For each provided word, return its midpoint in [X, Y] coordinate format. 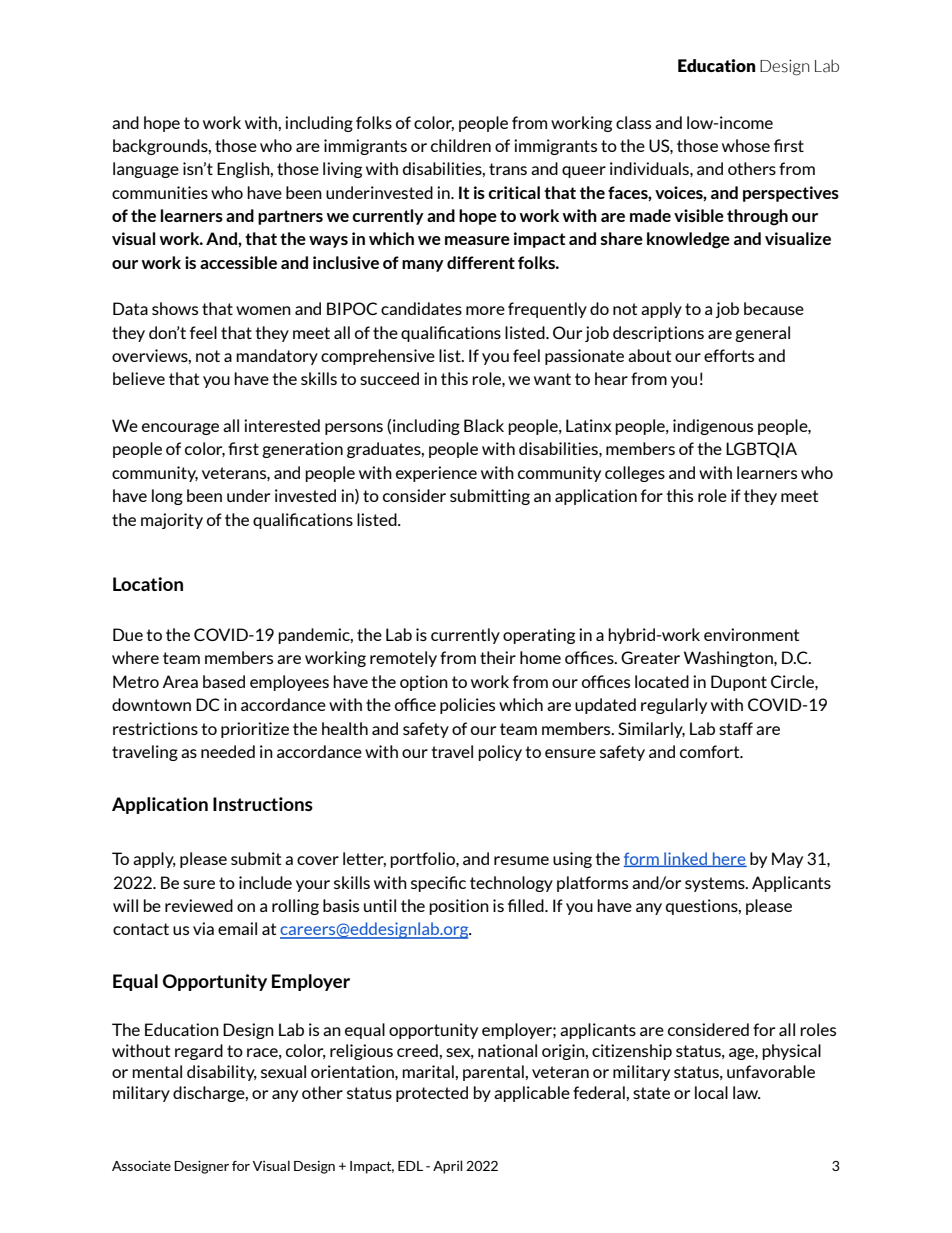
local [711, 1092]
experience [436, 474]
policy [500, 753]
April [448, 1167]
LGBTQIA [761, 450]
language [146, 170]
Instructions [263, 804]
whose [746, 145]
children [461, 145]
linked [686, 859]
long [167, 497]
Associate [141, 1165]
